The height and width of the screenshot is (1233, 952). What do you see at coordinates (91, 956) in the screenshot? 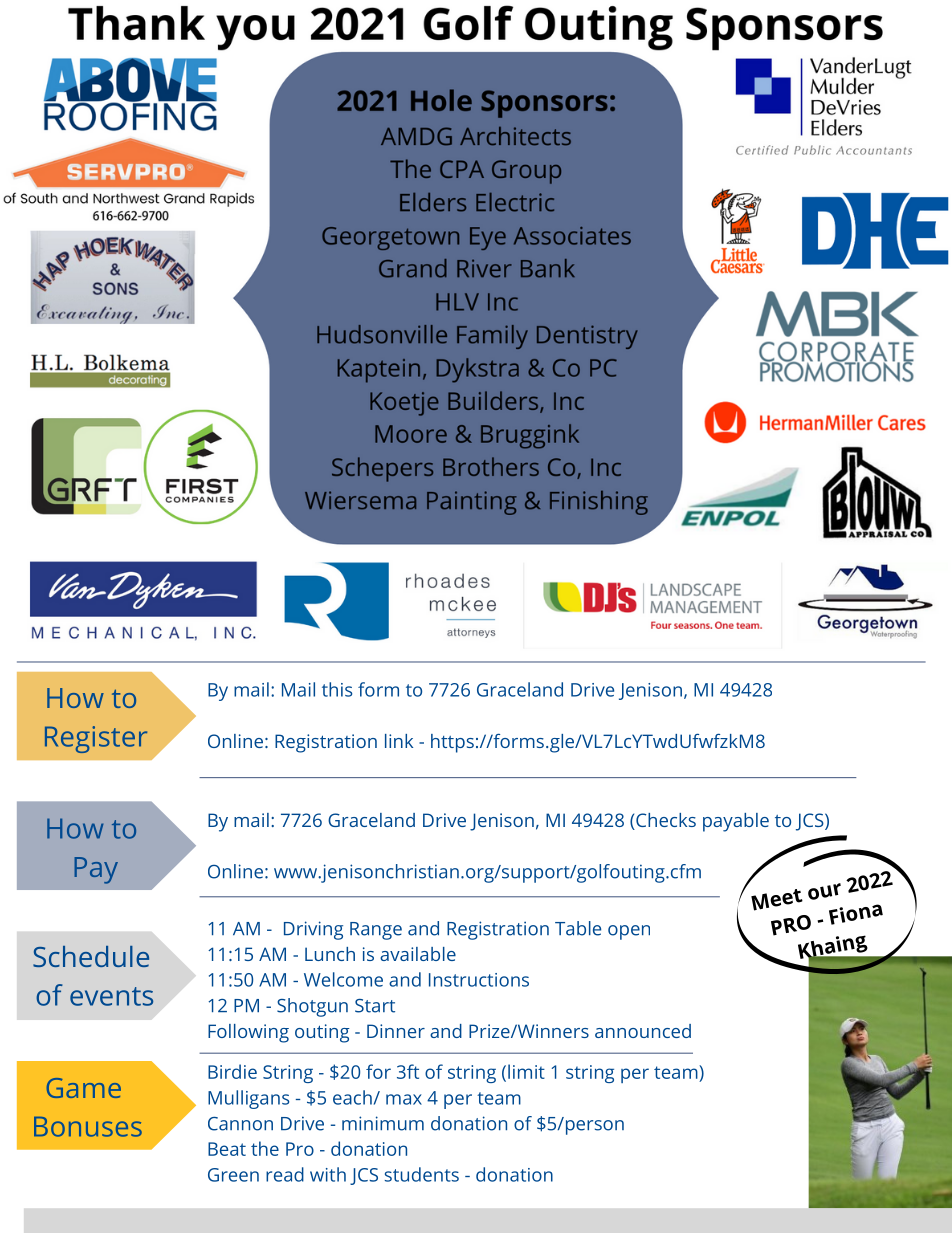
I see `Schedule` at bounding box center [91, 956].
